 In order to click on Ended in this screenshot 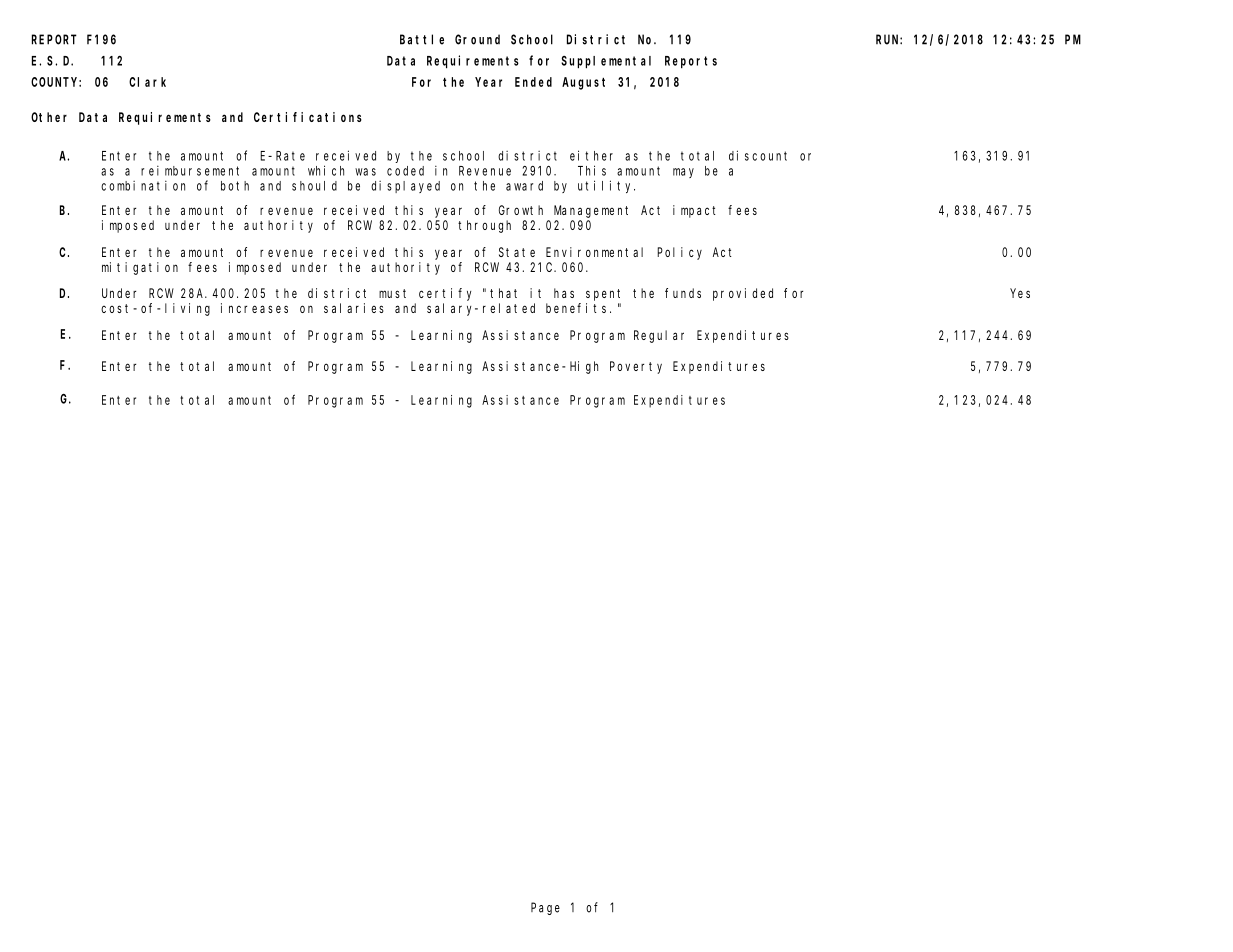, I will do `click(533, 82)`.
